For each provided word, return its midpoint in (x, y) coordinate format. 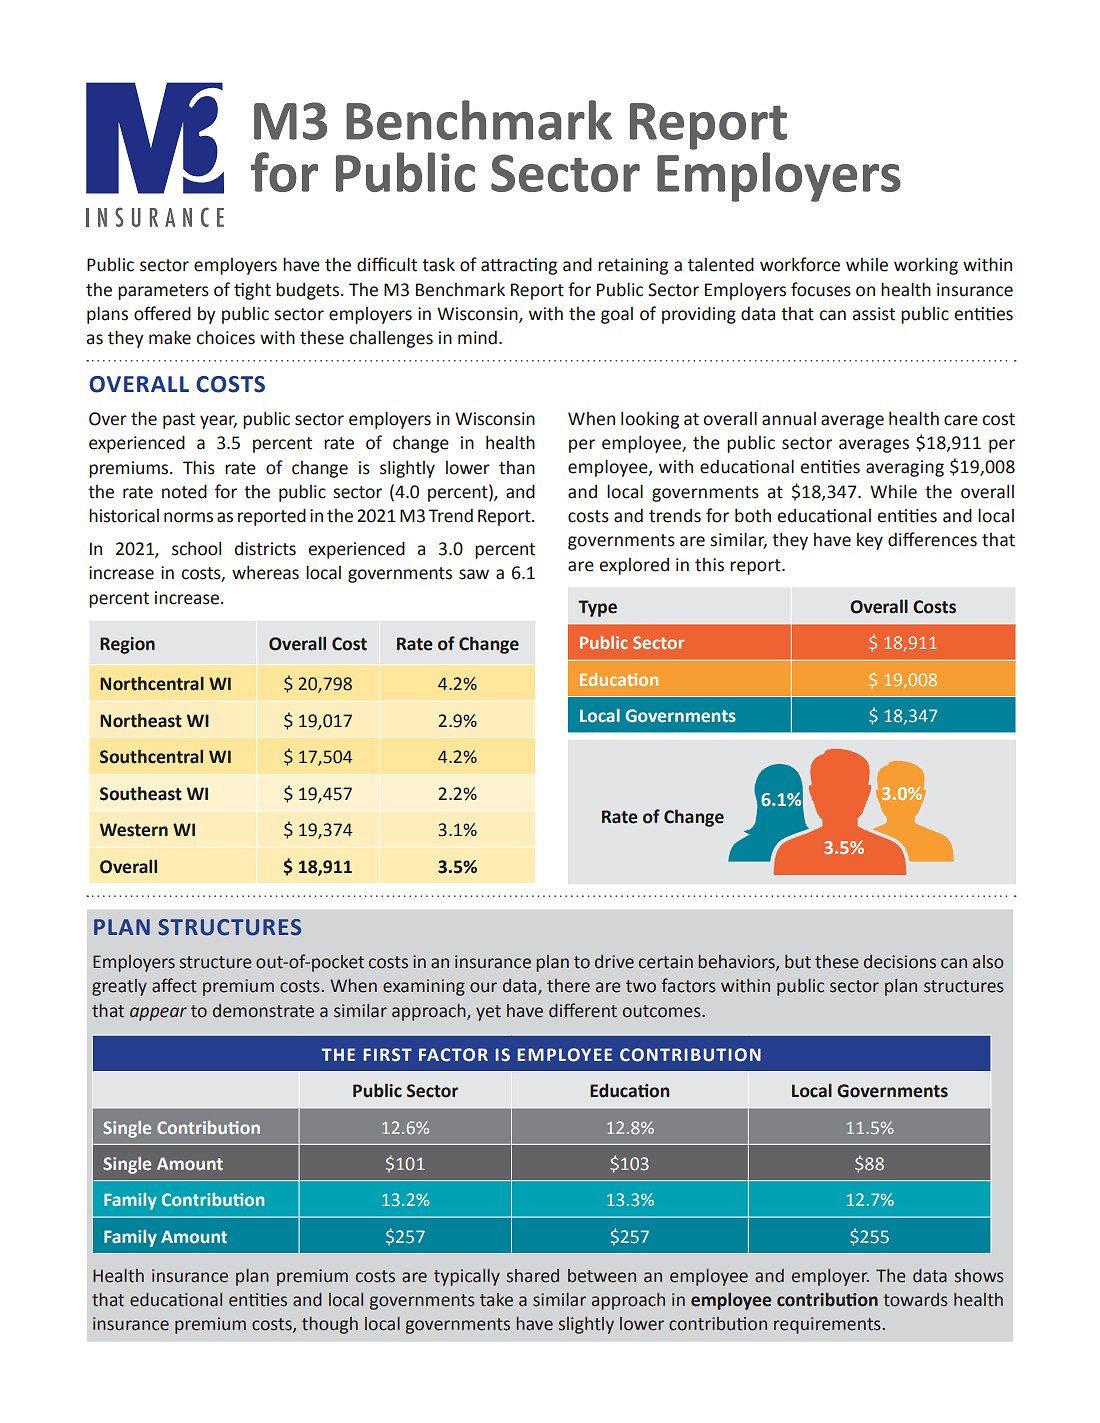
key (870, 541)
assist (874, 314)
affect (174, 985)
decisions (900, 962)
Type (597, 608)
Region (127, 645)
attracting (519, 266)
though (330, 1325)
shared (533, 1276)
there (568, 986)
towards (915, 1300)
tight (252, 291)
